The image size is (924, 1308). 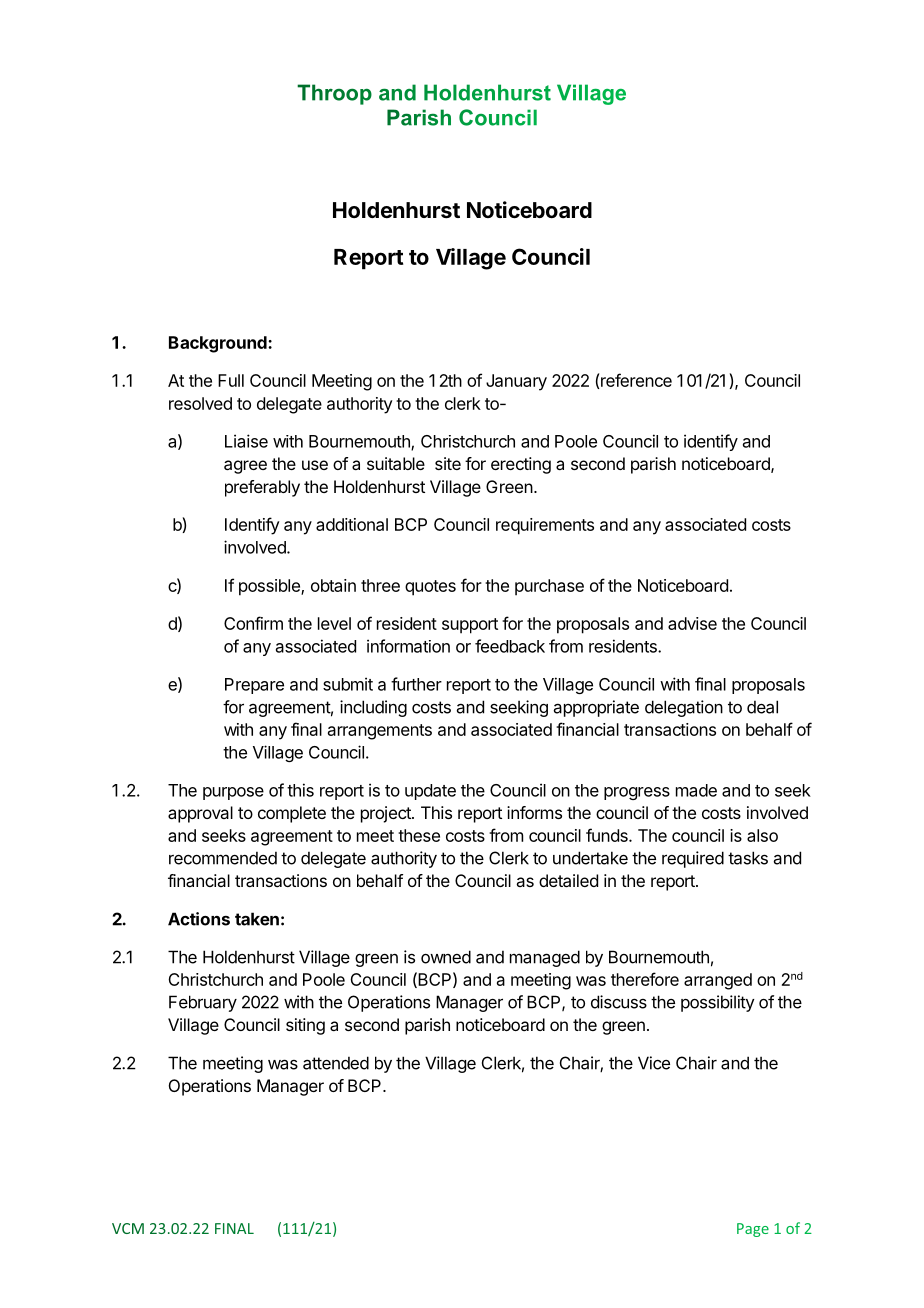 I want to click on these, so click(x=419, y=835).
